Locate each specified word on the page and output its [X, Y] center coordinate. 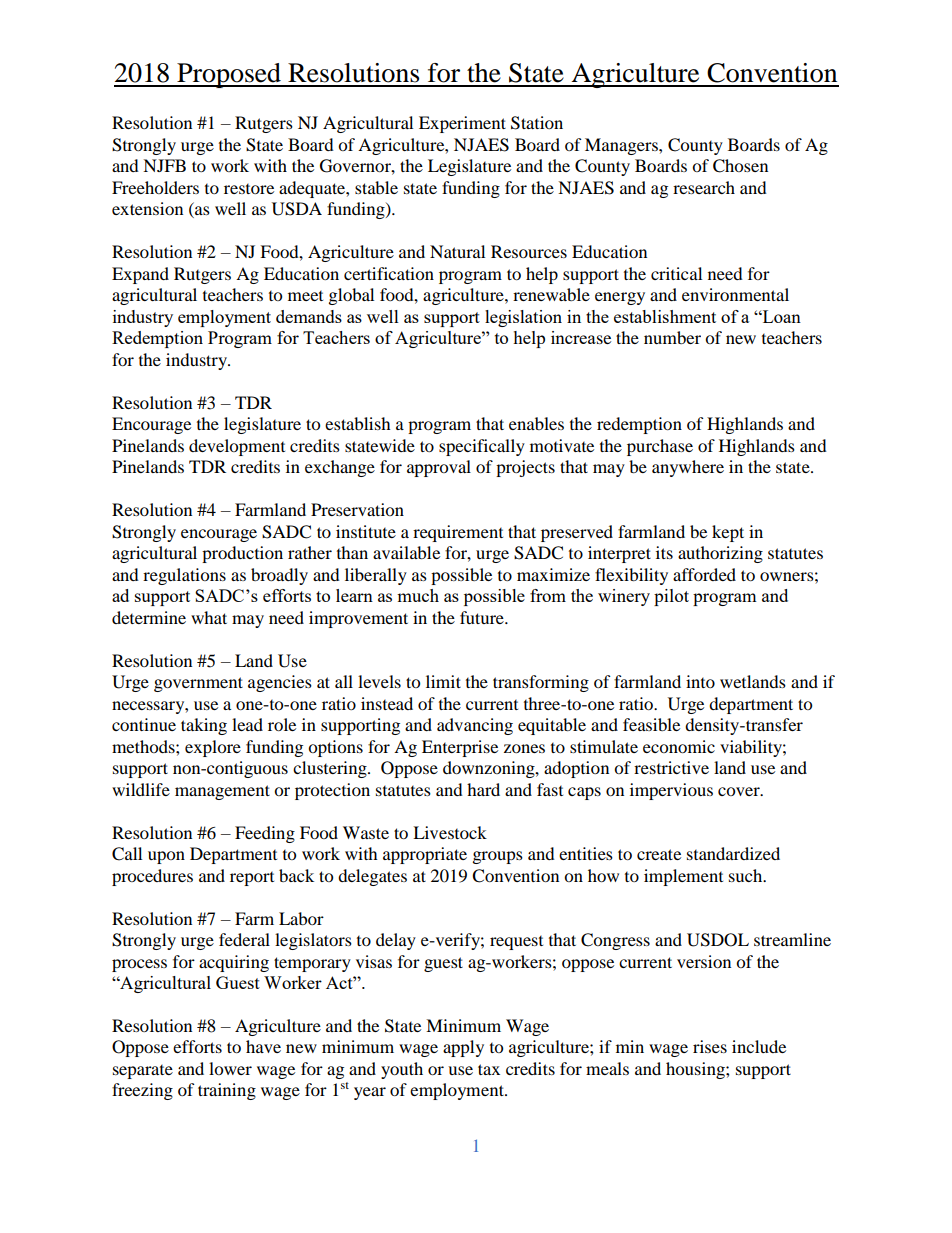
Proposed [229, 75]
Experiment [462, 124]
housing [696, 1070]
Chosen [740, 166]
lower [230, 1068]
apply [463, 1048]
